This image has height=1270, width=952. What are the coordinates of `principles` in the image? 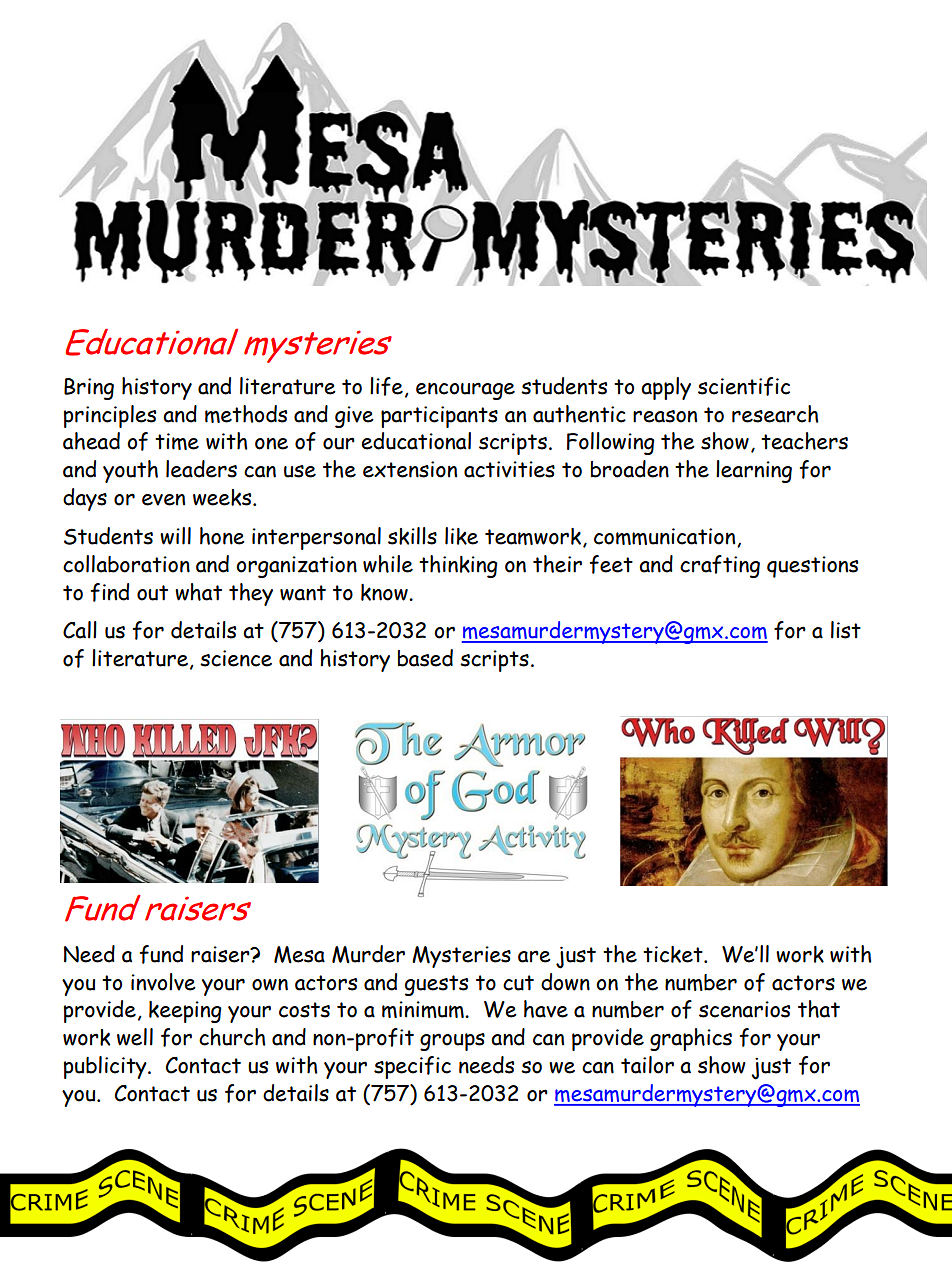 It's located at (109, 416).
